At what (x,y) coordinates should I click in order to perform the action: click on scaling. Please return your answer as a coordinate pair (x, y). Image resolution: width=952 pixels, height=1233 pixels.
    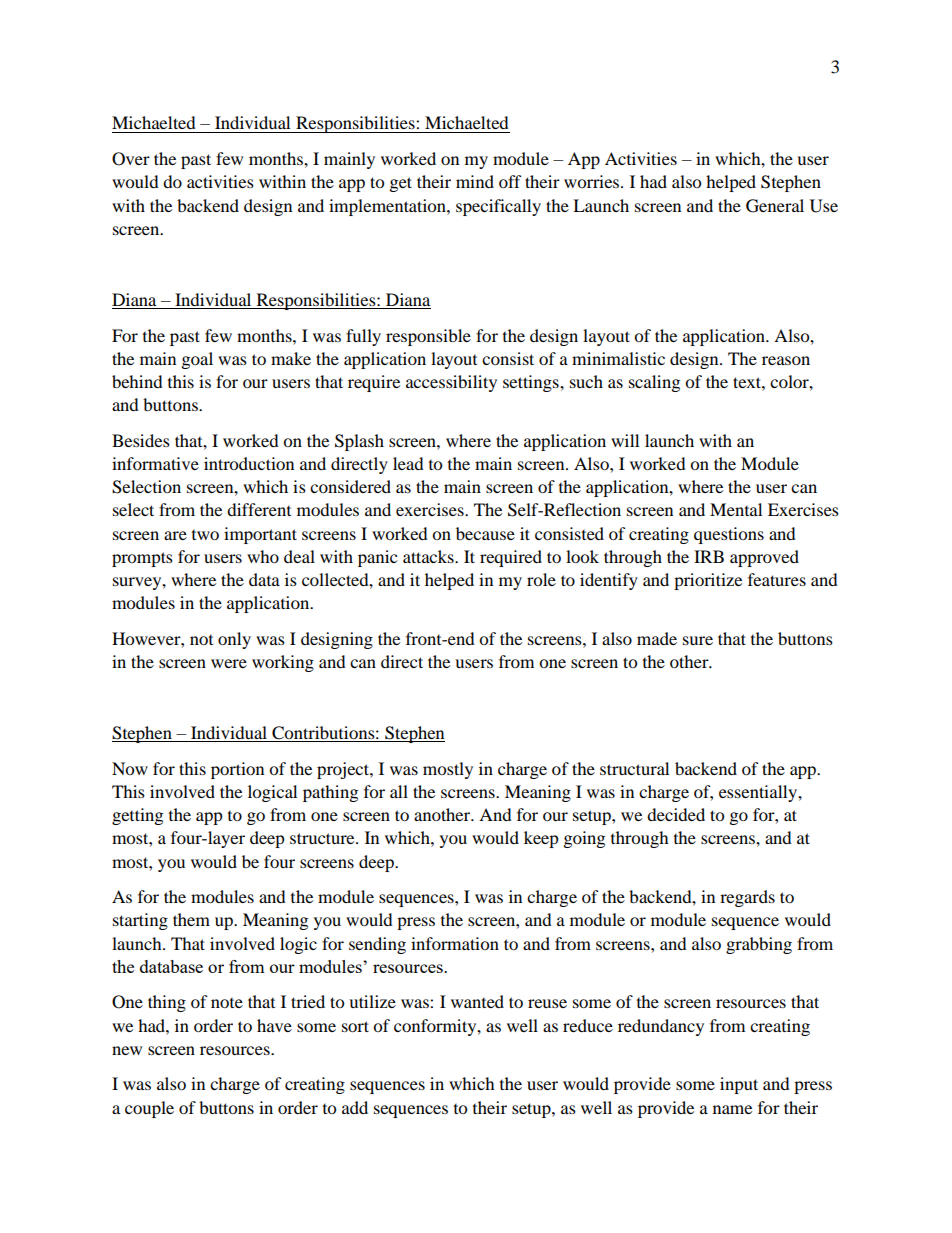
    Looking at the image, I should click on (654, 383).
